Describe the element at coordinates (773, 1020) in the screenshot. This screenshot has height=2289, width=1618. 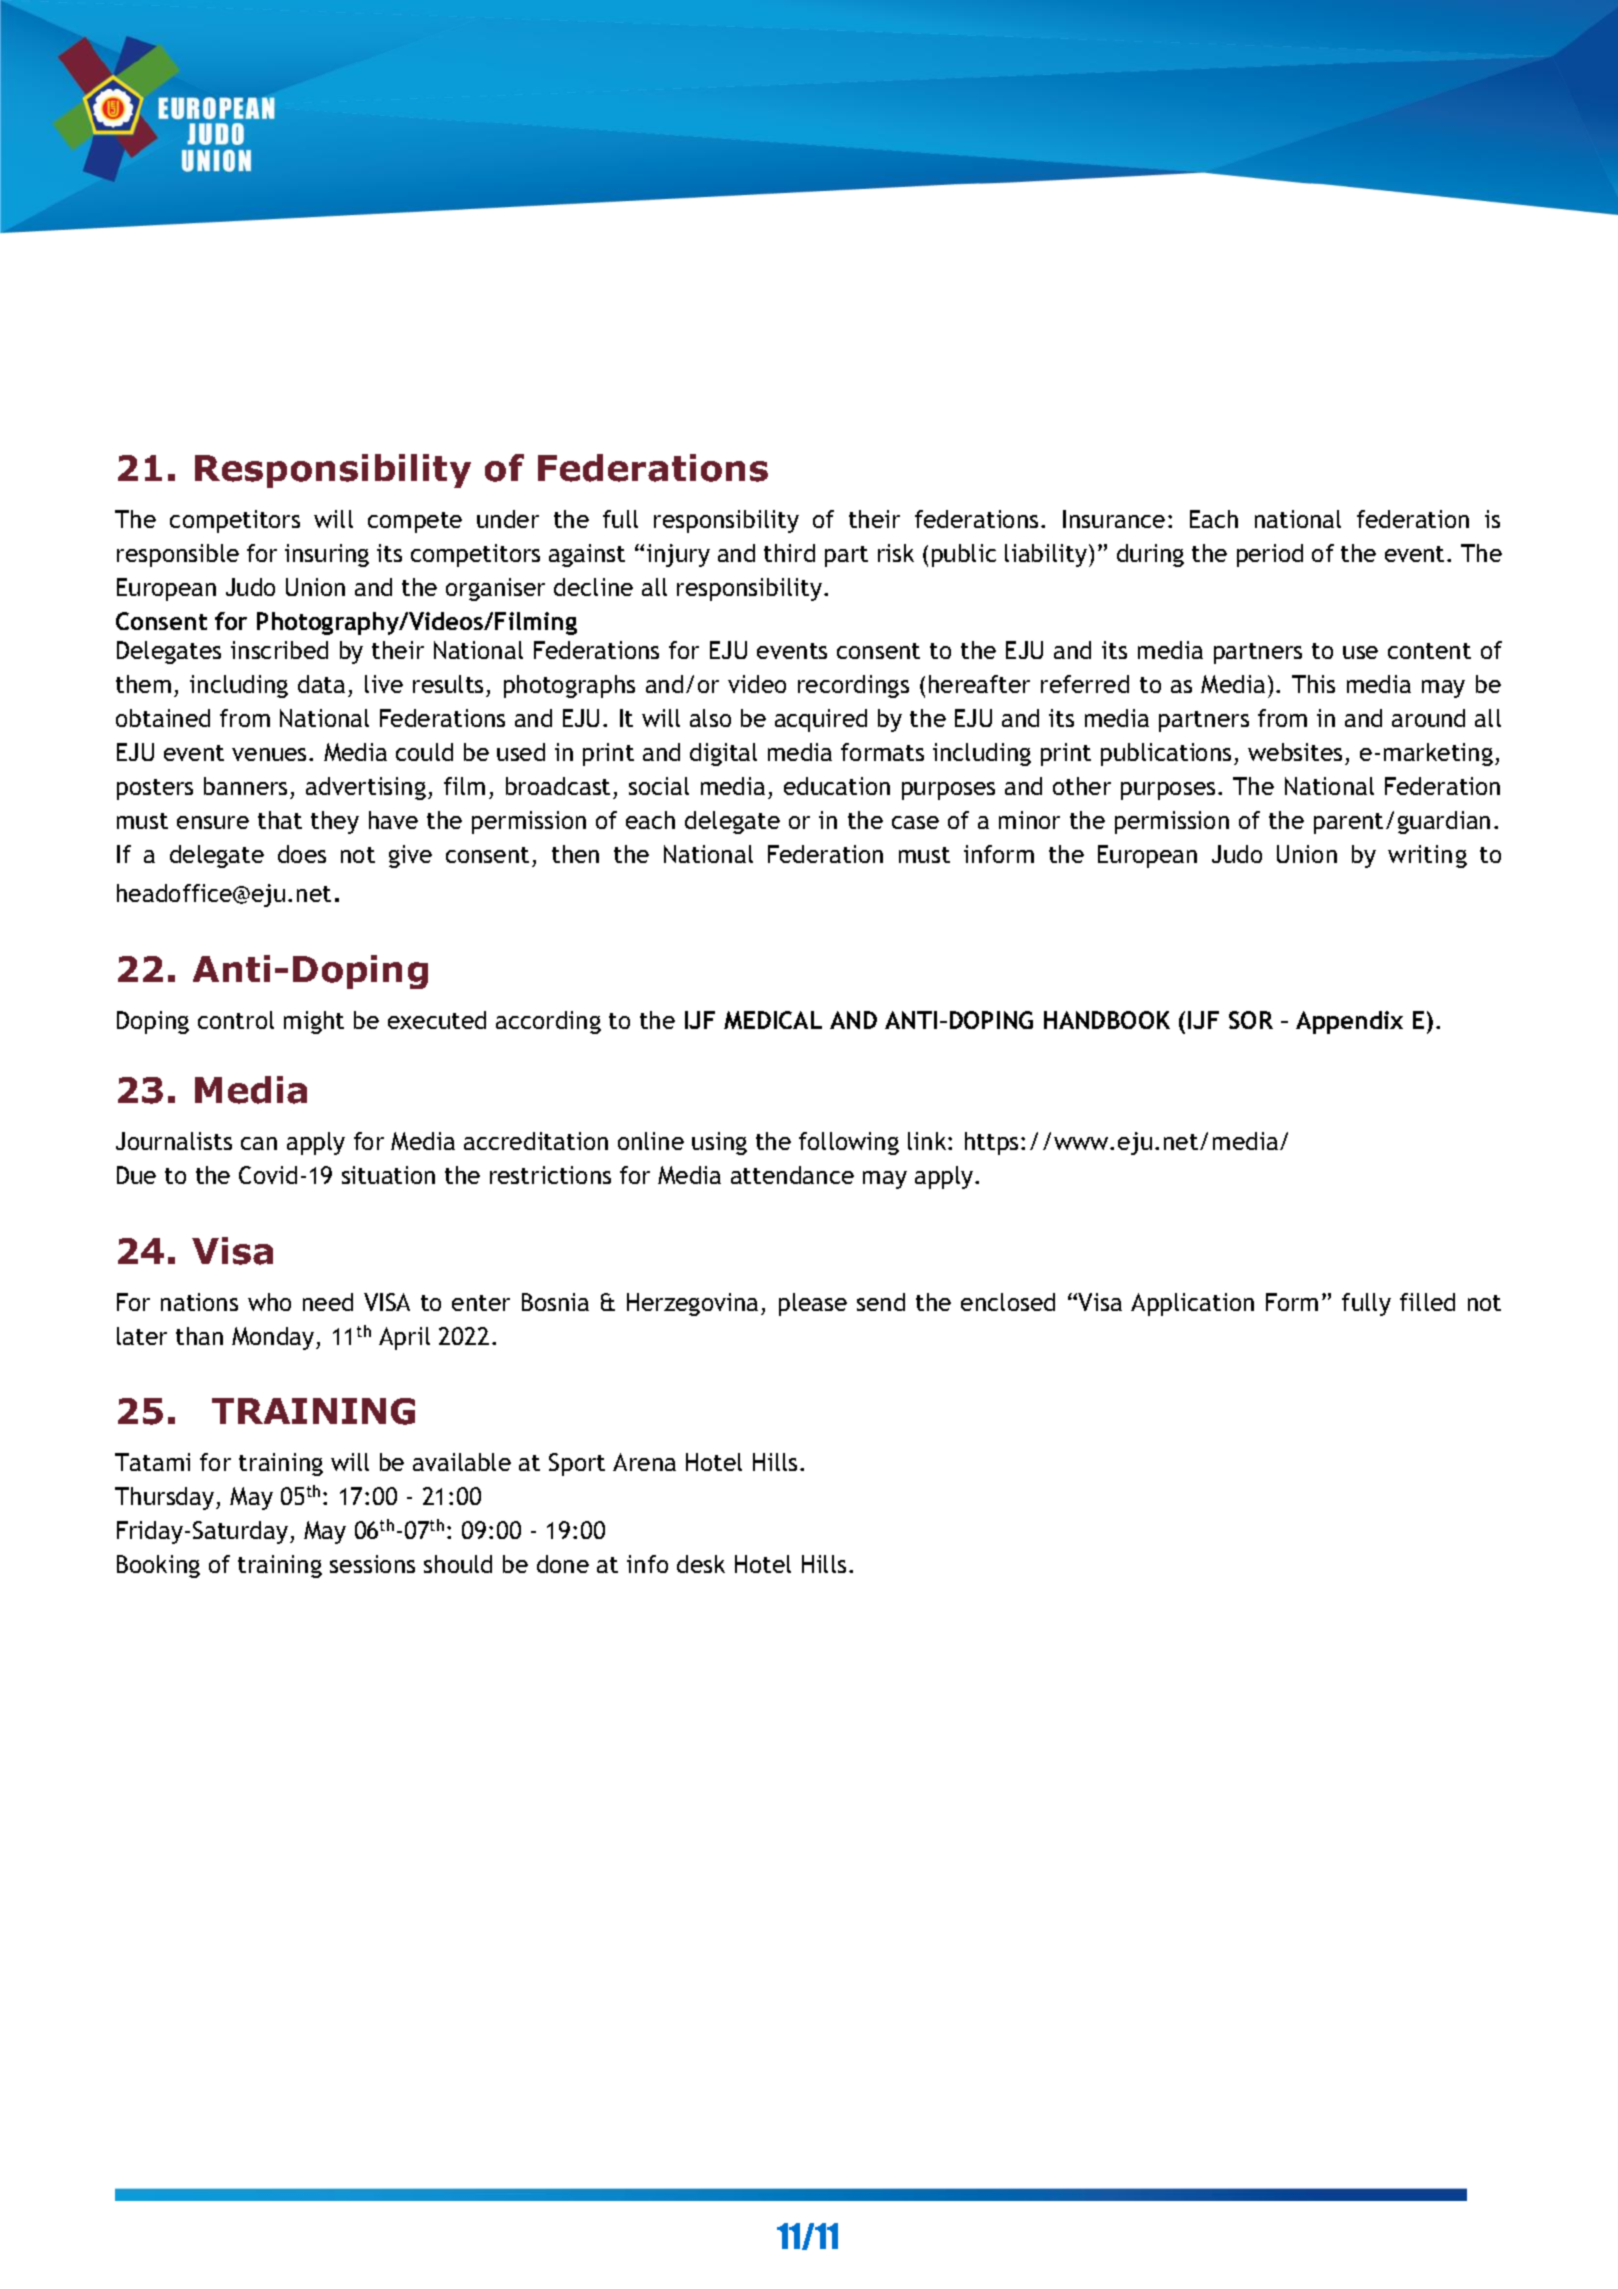
I see `MEDICAL` at that location.
